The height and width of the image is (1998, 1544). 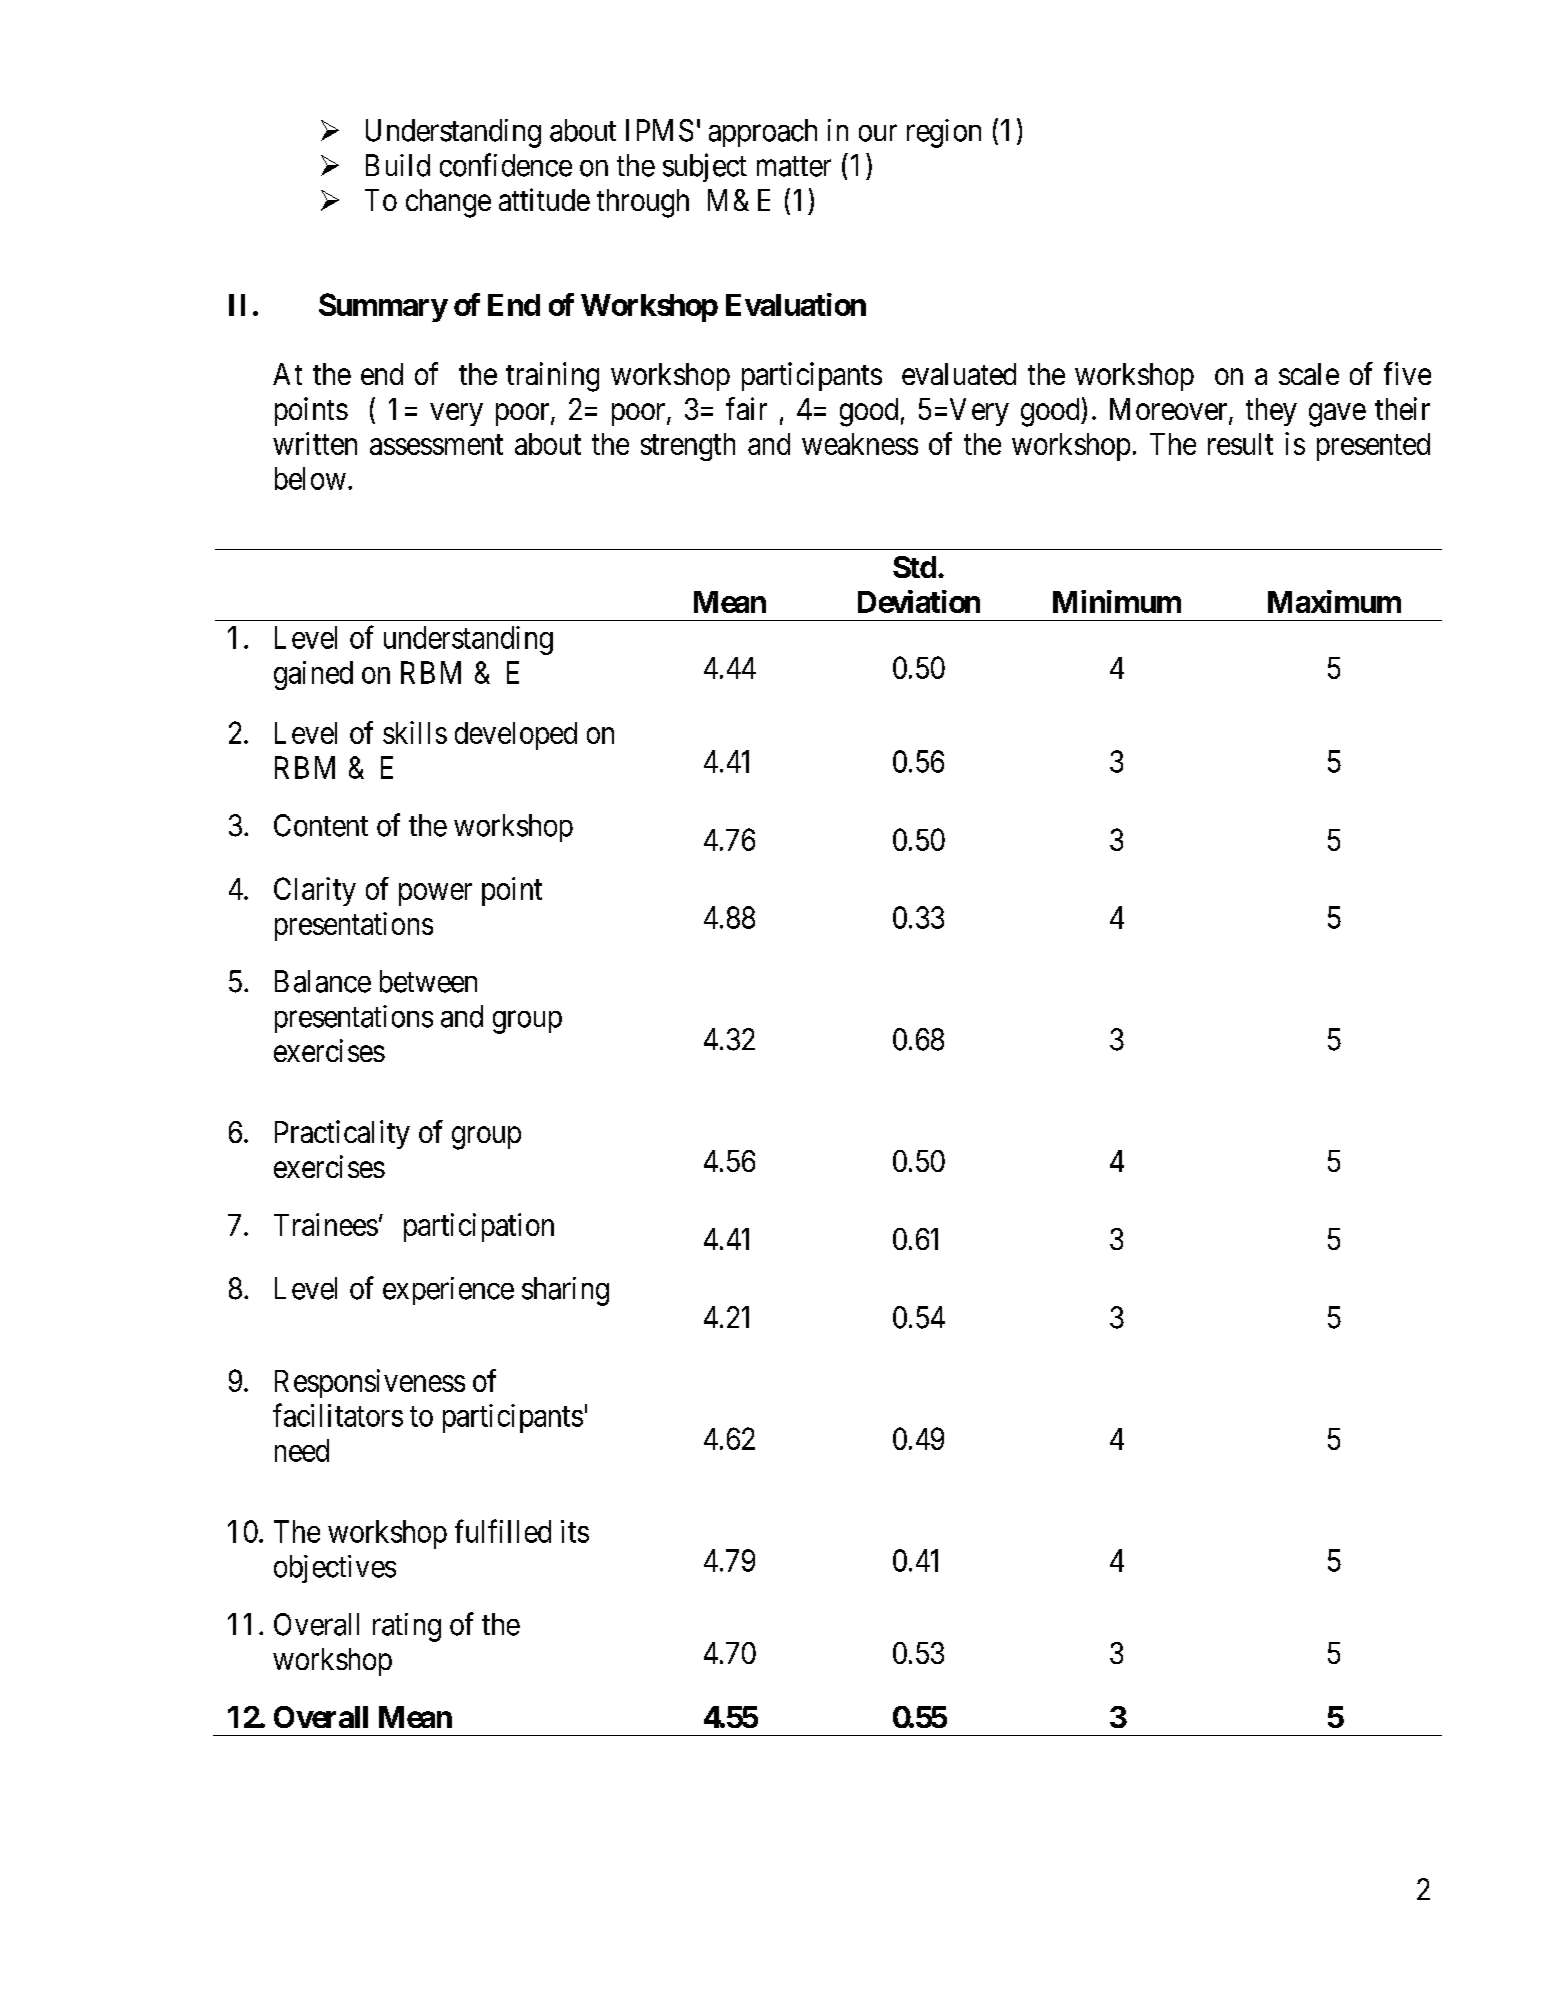 What do you see at coordinates (919, 601) in the image?
I see `Deviation` at bounding box center [919, 601].
